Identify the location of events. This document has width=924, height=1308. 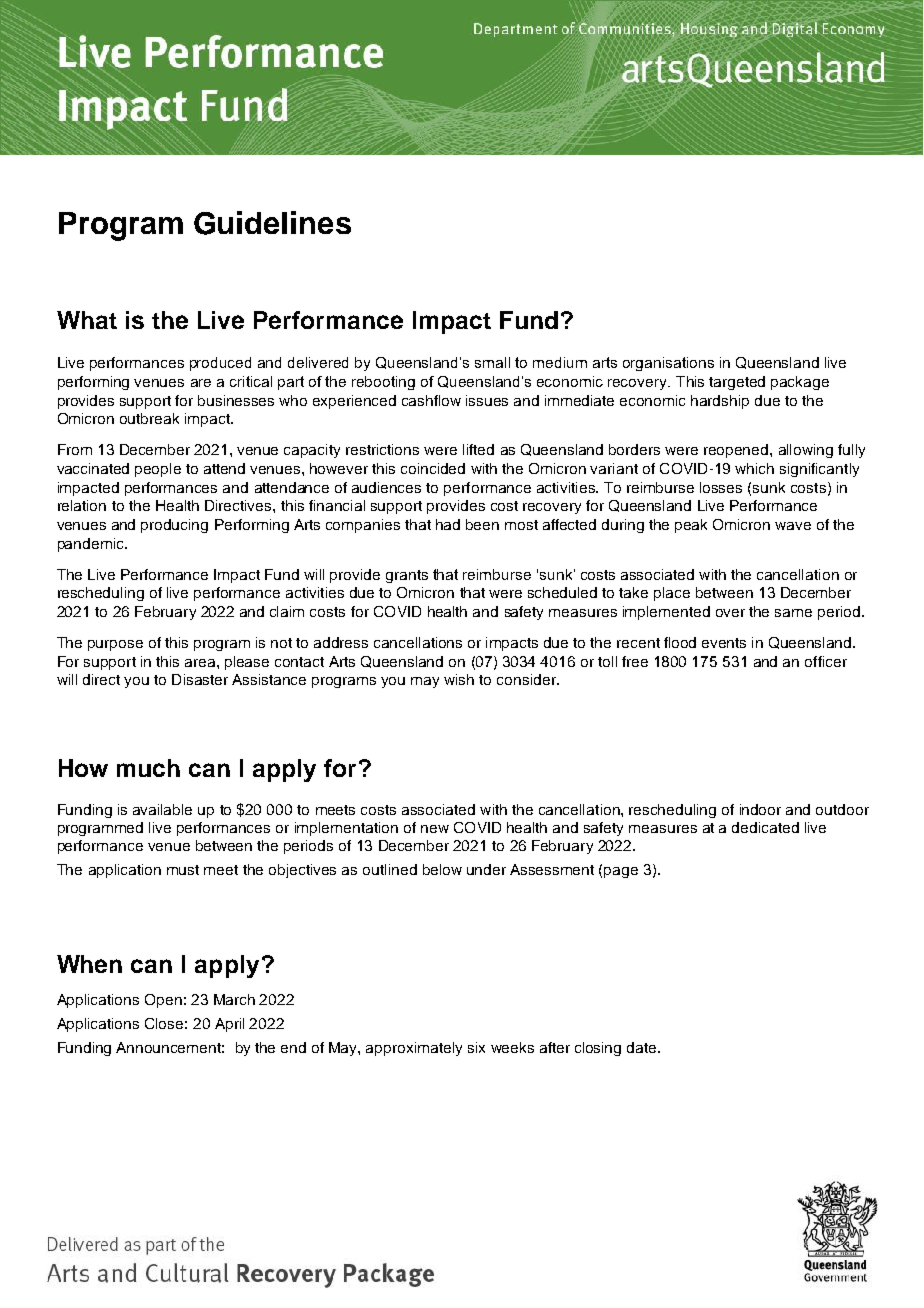
(724, 643).
